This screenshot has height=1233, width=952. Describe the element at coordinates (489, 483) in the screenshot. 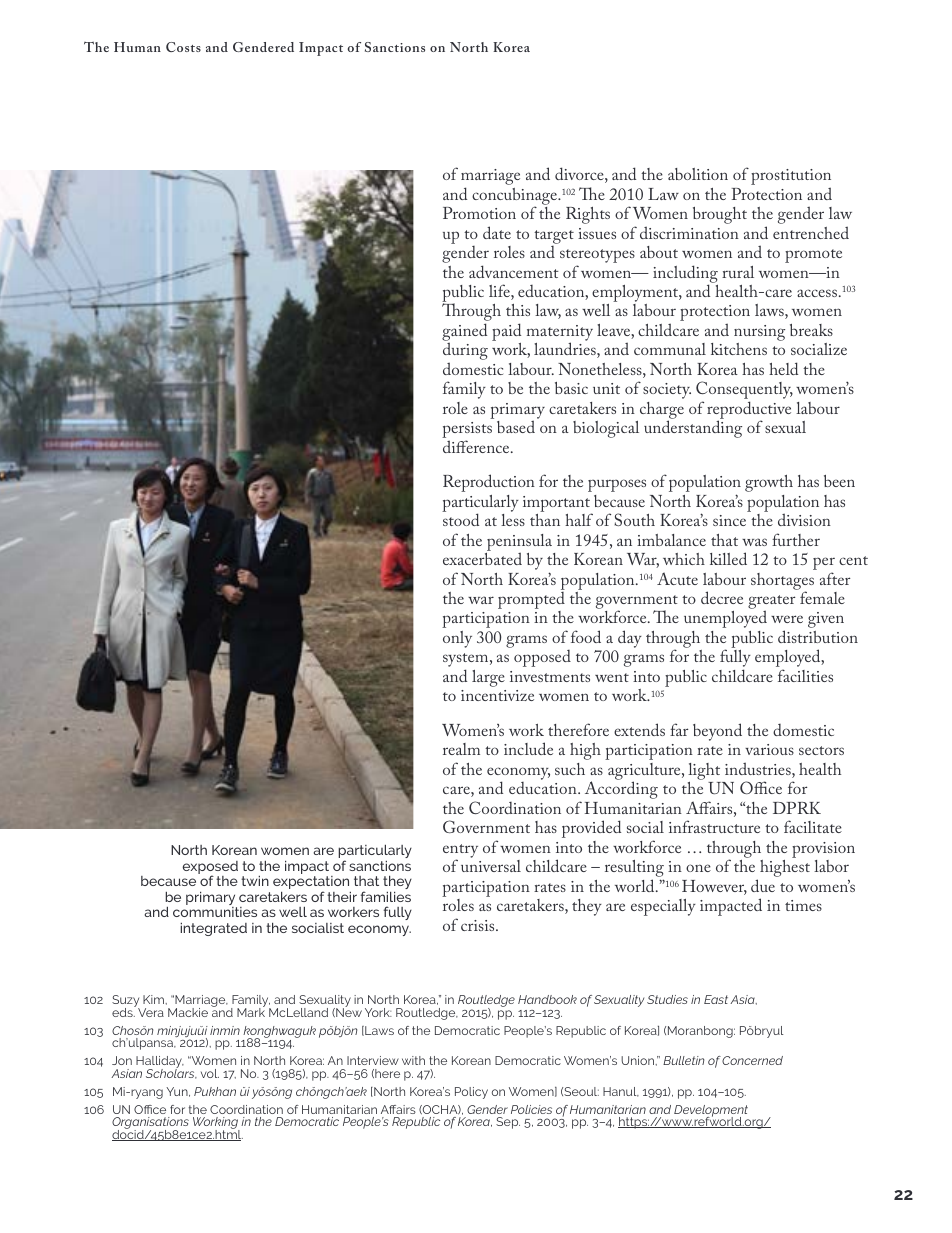

I see `Reproduction` at that location.
